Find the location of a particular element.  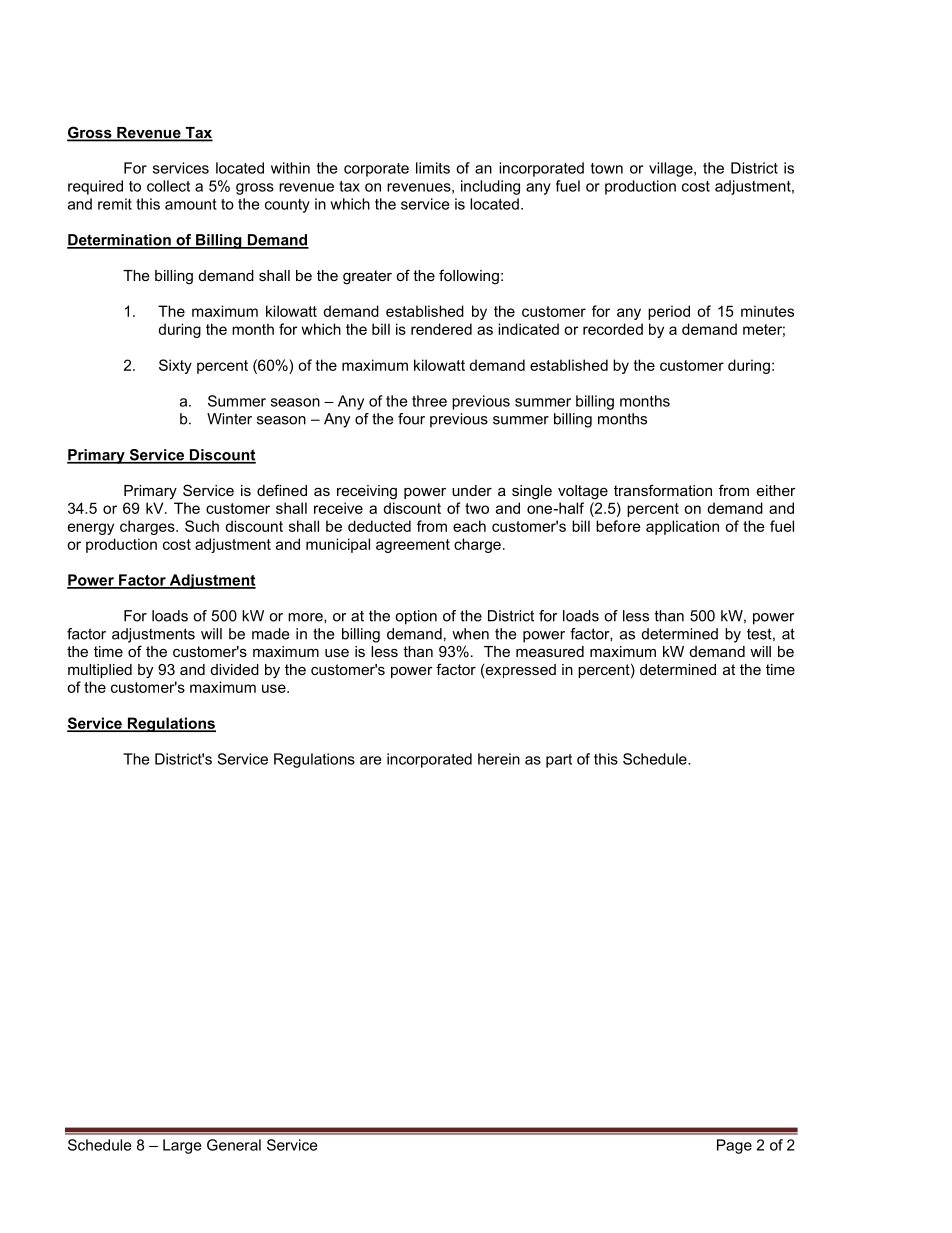

Large is located at coordinates (182, 1146).
